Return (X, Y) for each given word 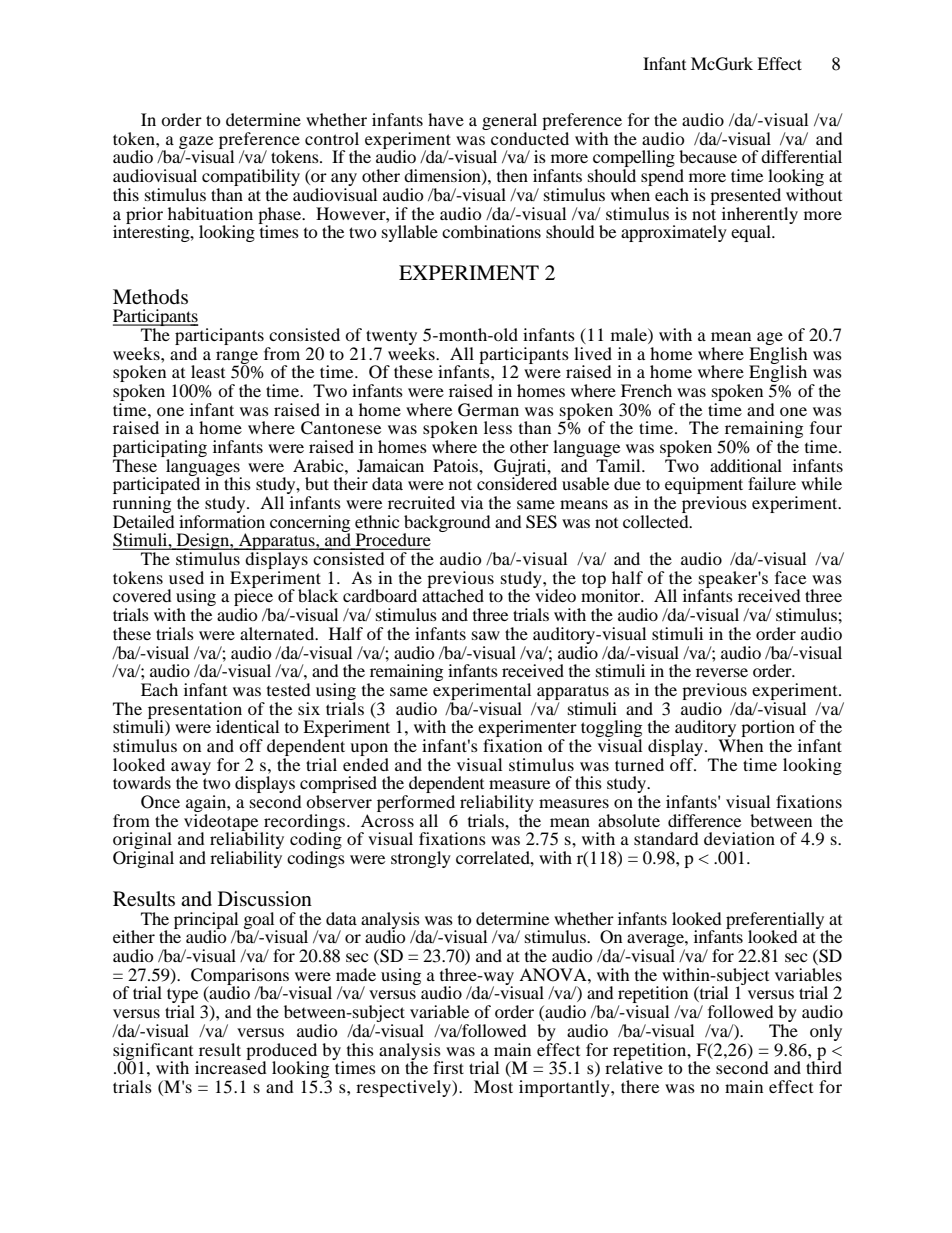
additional (746, 465)
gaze (196, 143)
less (498, 427)
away (191, 769)
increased (231, 1066)
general (509, 123)
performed (416, 803)
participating (160, 450)
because (708, 156)
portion (767, 730)
